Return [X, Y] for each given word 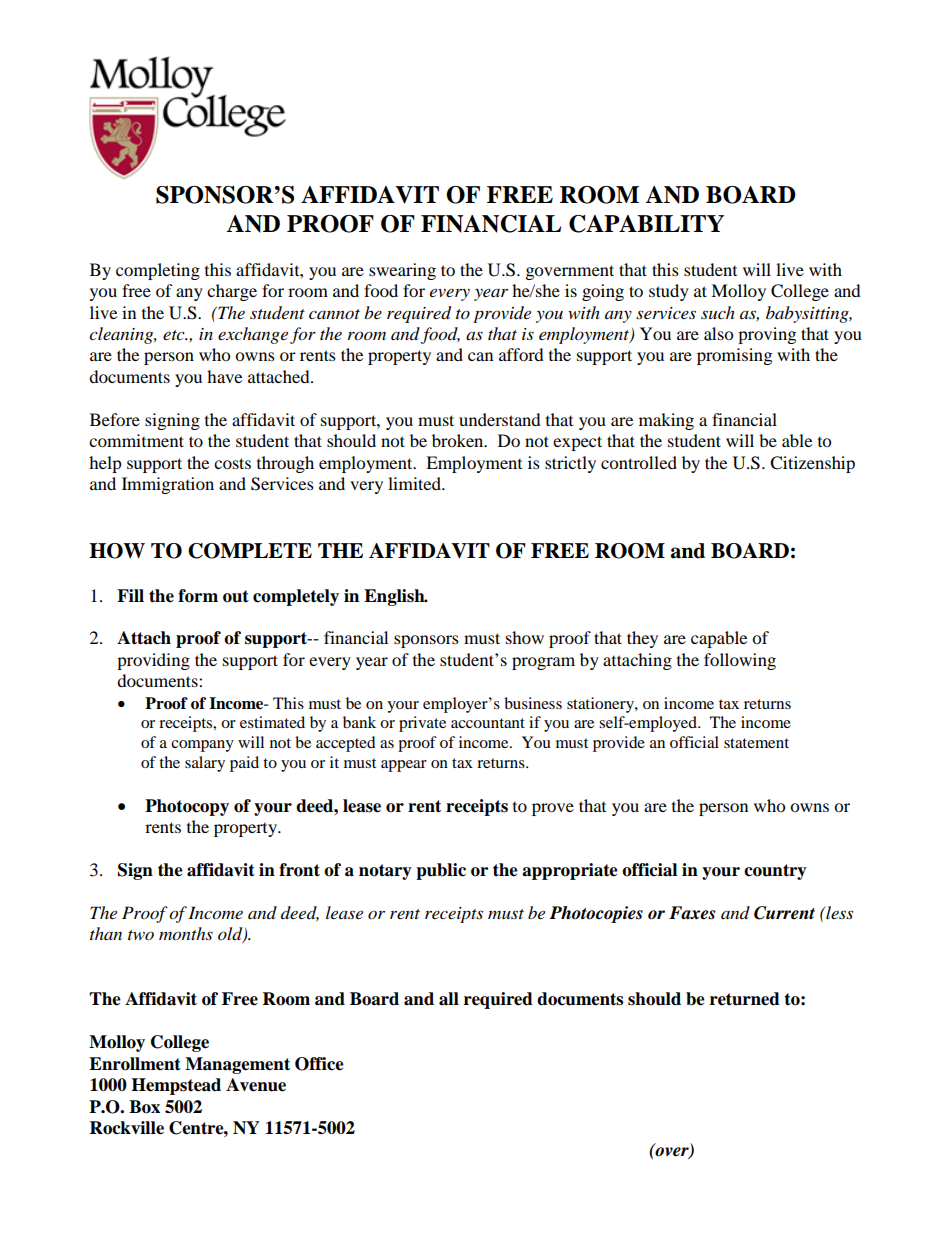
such [718, 312]
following [740, 661]
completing [158, 271]
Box [144, 1107]
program [543, 663]
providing [153, 661]
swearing [402, 271]
